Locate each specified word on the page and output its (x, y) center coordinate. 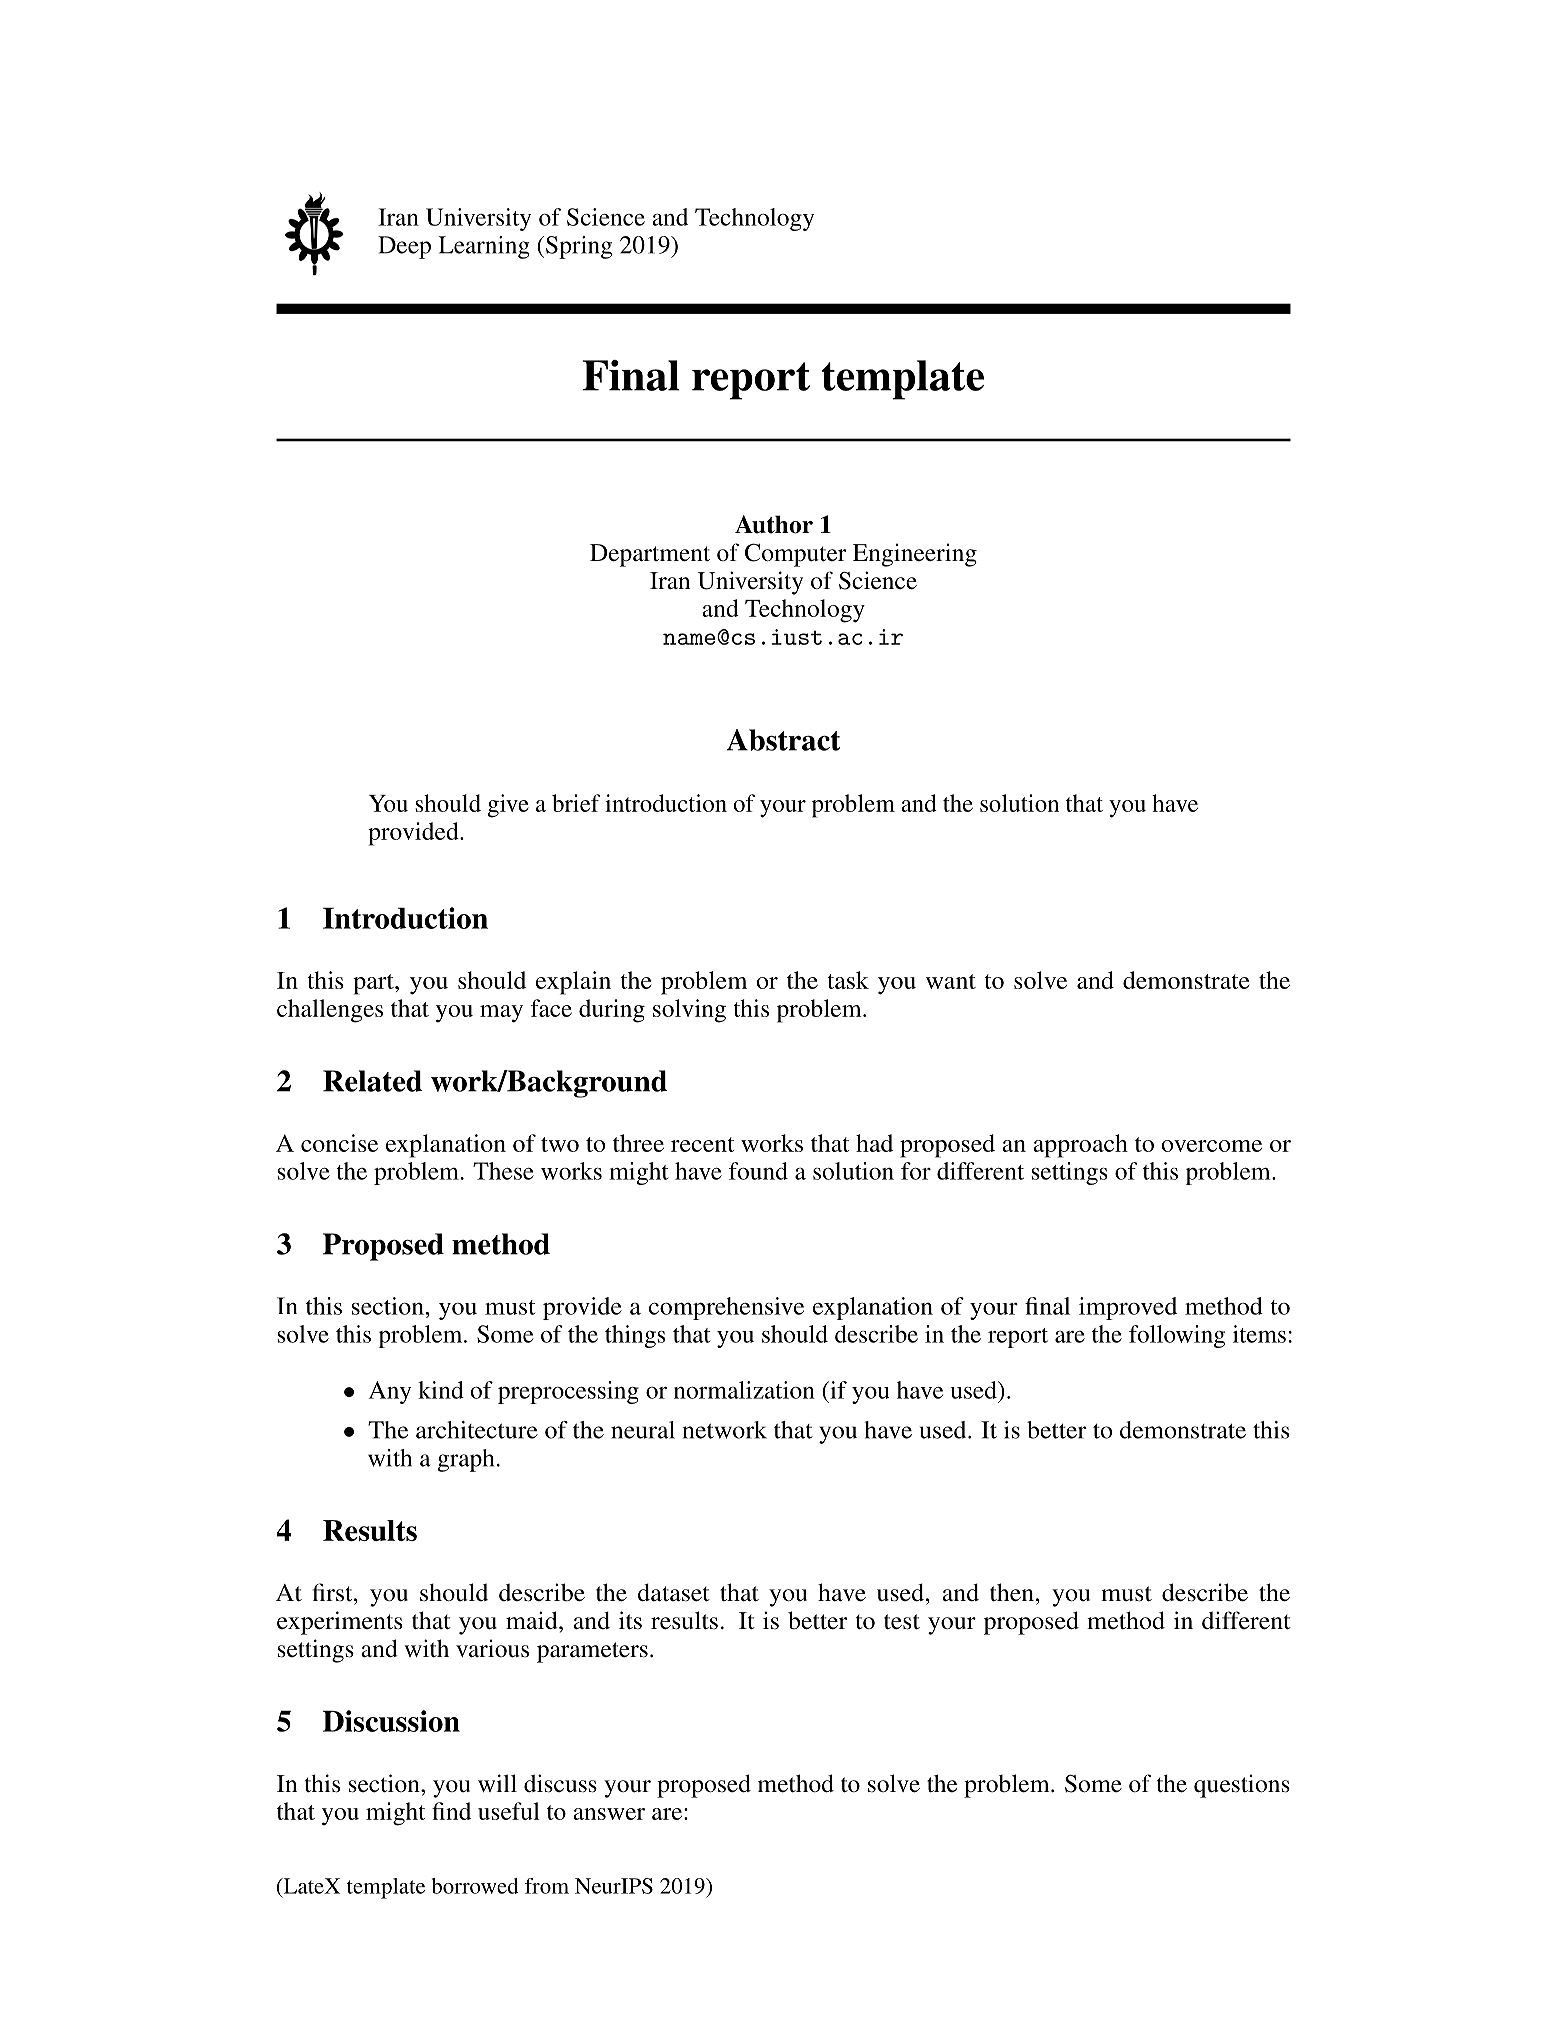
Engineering (915, 555)
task (848, 980)
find (451, 1811)
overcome (1212, 1146)
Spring (579, 247)
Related (372, 1081)
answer (609, 1814)
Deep (404, 247)
